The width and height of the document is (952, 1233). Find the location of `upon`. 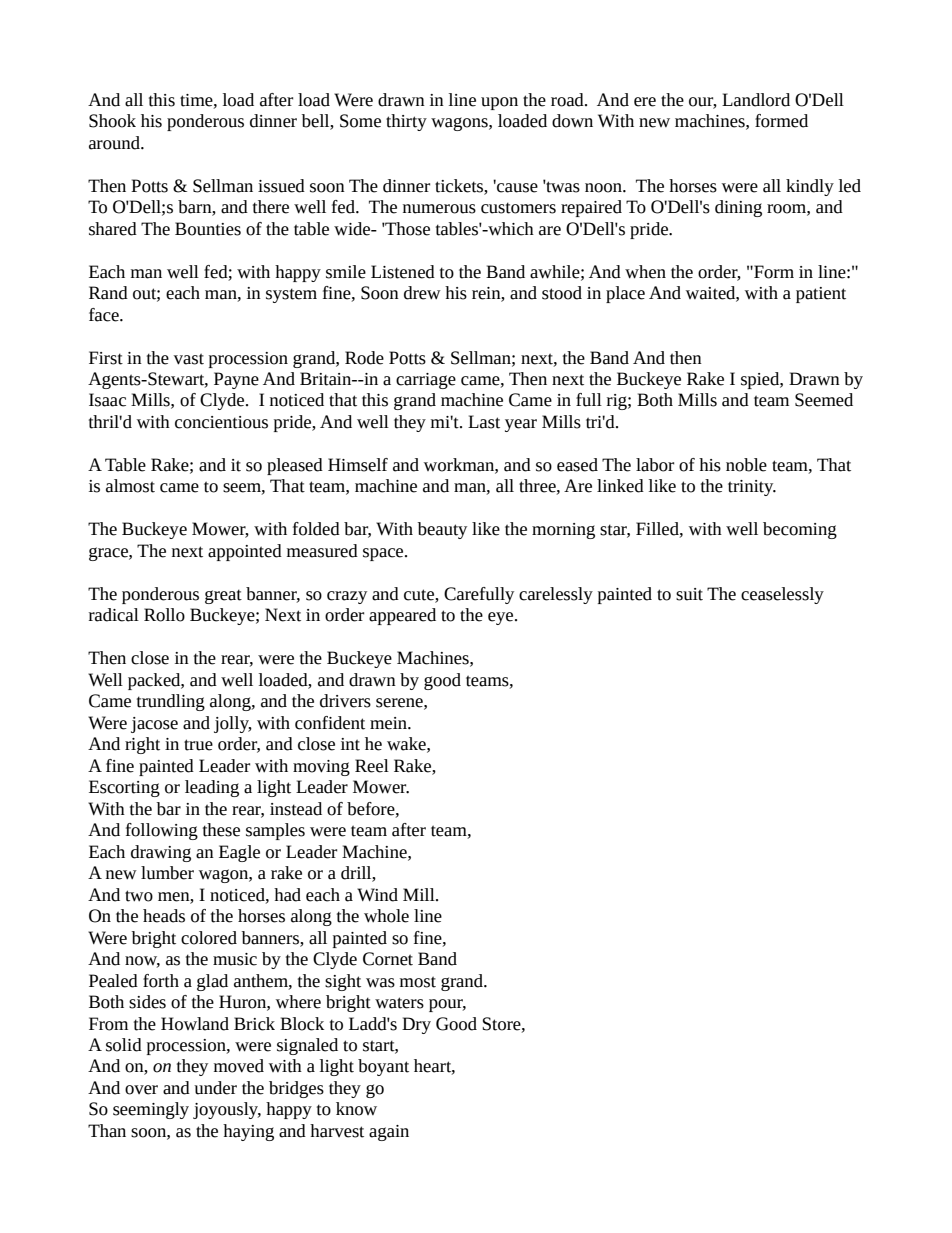

upon is located at coordinates (499, 103).
